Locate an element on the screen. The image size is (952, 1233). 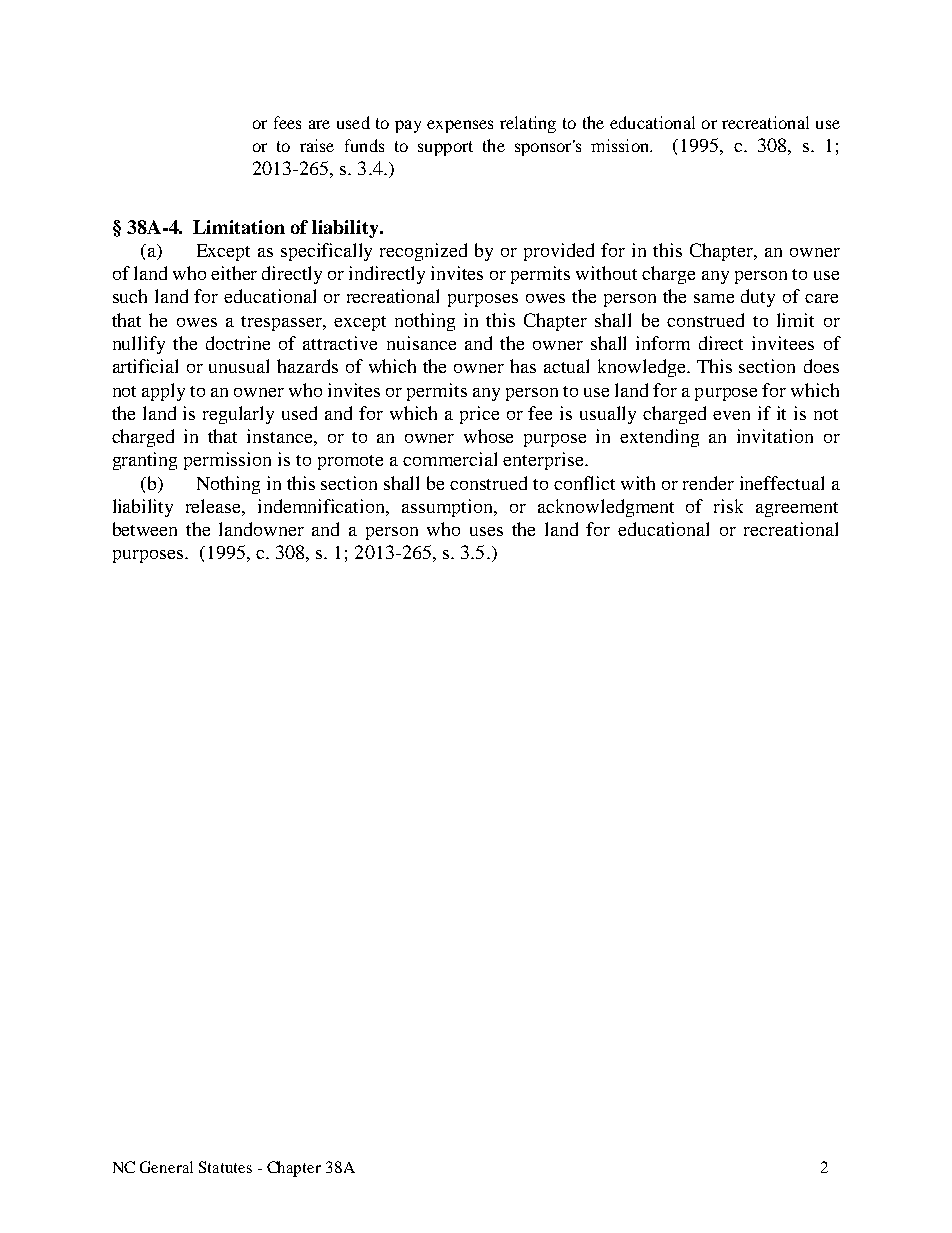
support is located at coordinates (445, 148).
